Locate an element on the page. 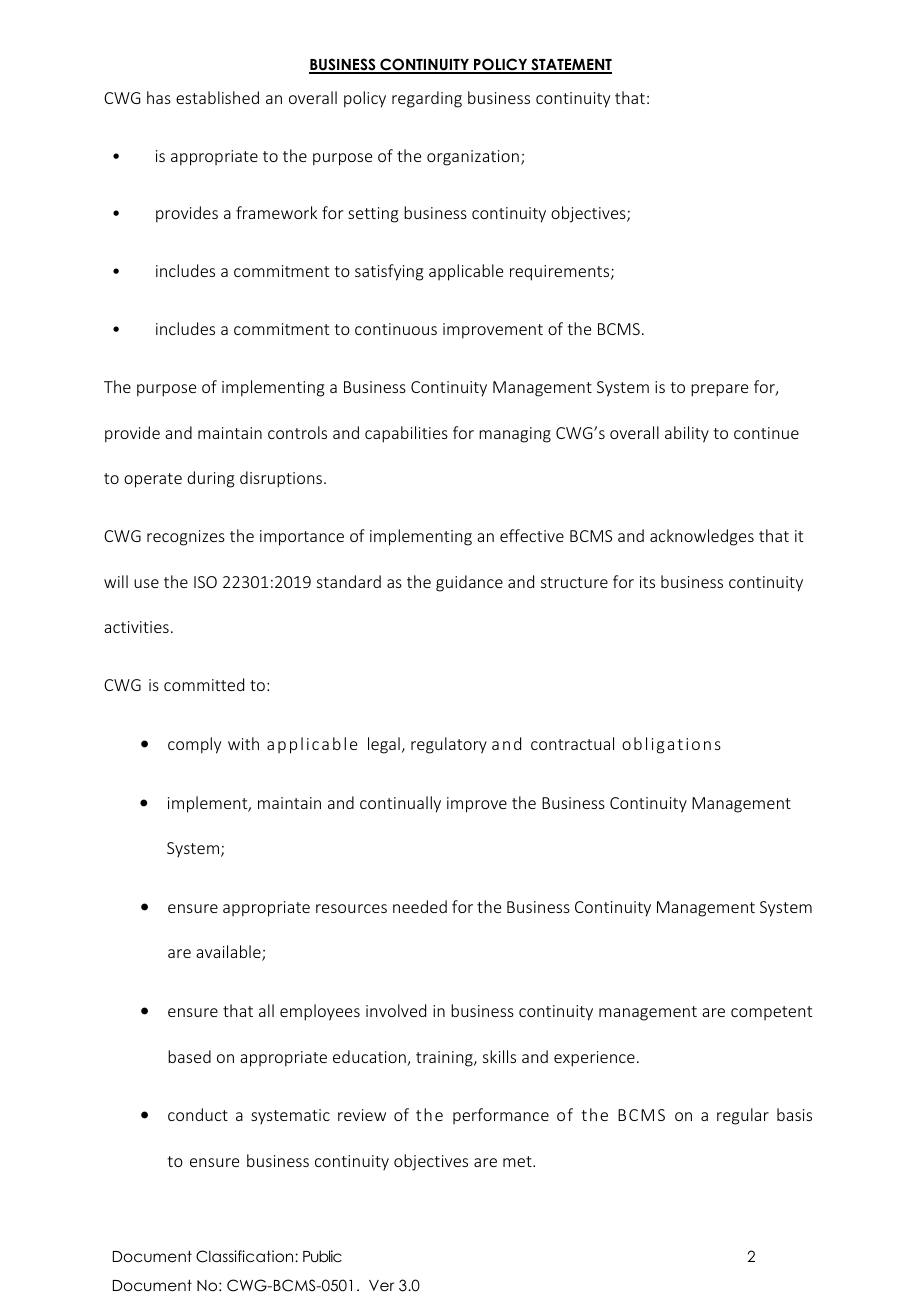 Image resolution: width=924 pixels, height=1308 pixels. ability is located at coordinates (687, 434).
